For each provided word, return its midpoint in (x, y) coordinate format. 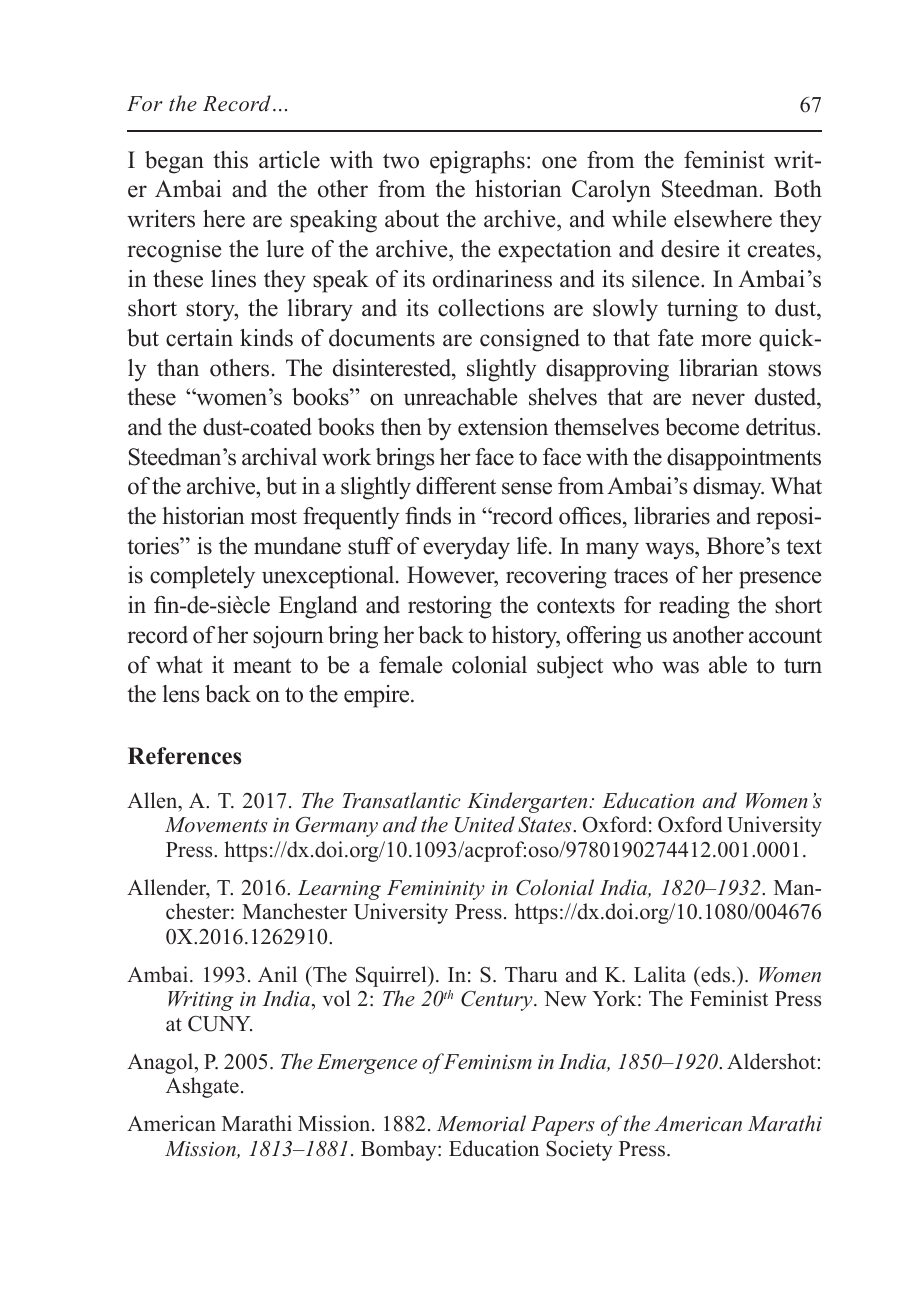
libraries (672, 516)
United (485, 824)
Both (798, 189)
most (274, 517)
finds (428, 516)
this (230, 160)
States (546, 825)
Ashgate (202, 1087)
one (559, 162)
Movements (216, 825)
